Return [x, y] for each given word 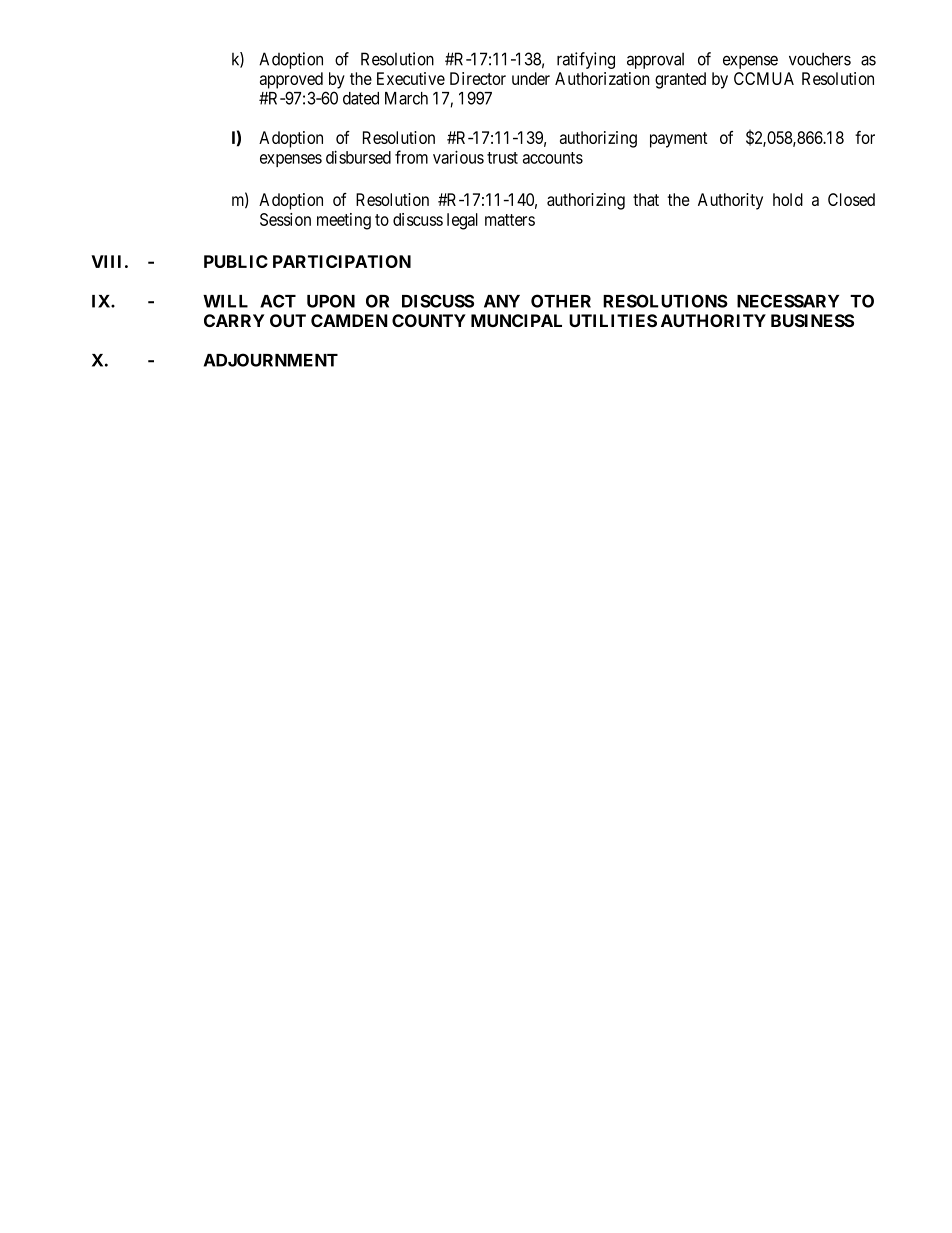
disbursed [358, 157]
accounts [553, 158]
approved [291, 80]
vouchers [820, 59]
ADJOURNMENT [271, 360]
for [865, 137]
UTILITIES [613, 320]
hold [788, 199]
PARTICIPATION [342, 261]
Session [285, 219]
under [531, 78]
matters [510, 220]
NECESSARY [788, 301]
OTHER [561, 301]
